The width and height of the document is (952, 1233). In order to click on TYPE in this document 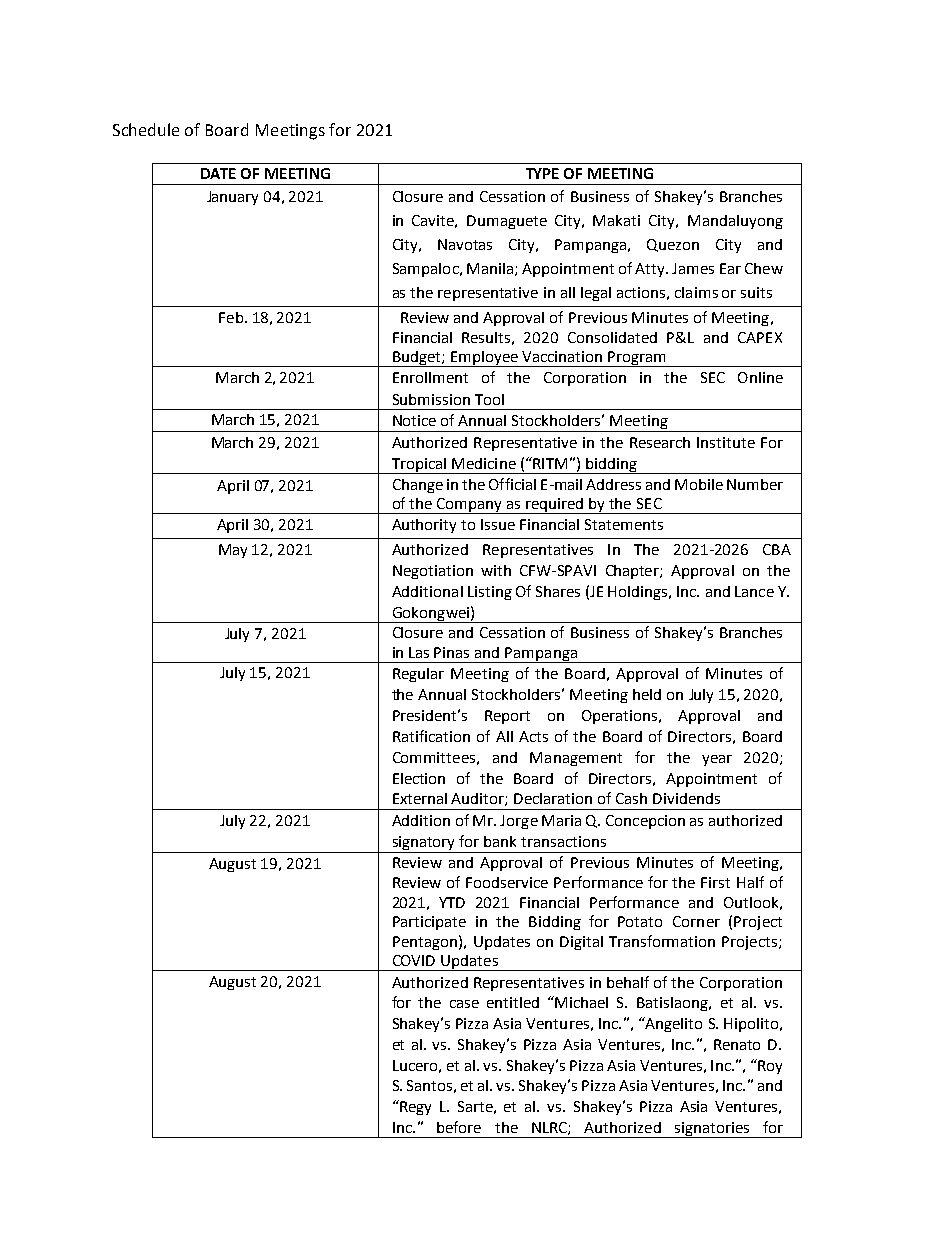, I will do `click(542, 173)`.
